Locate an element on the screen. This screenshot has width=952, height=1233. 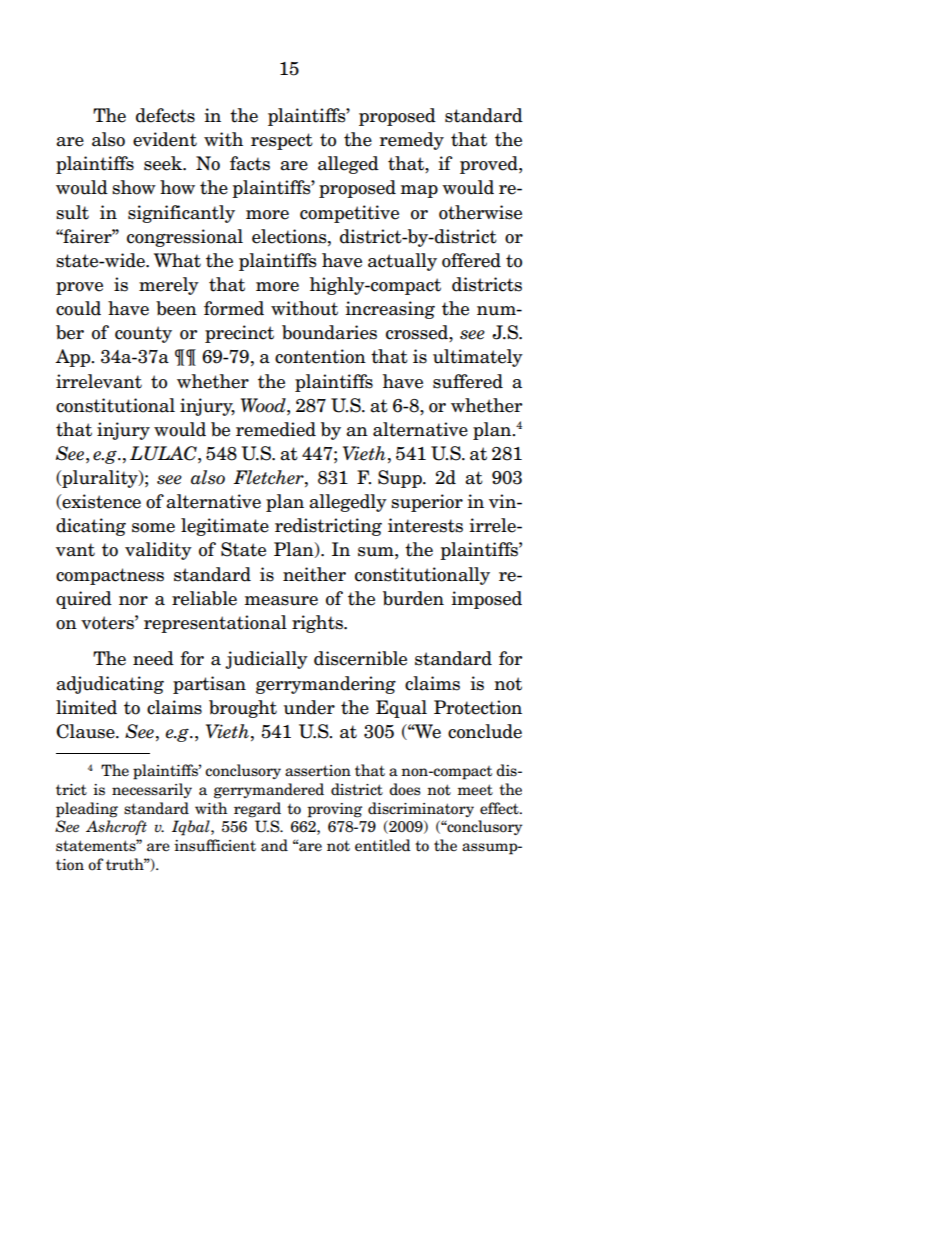
respect is located at coordinates (282, 141).
